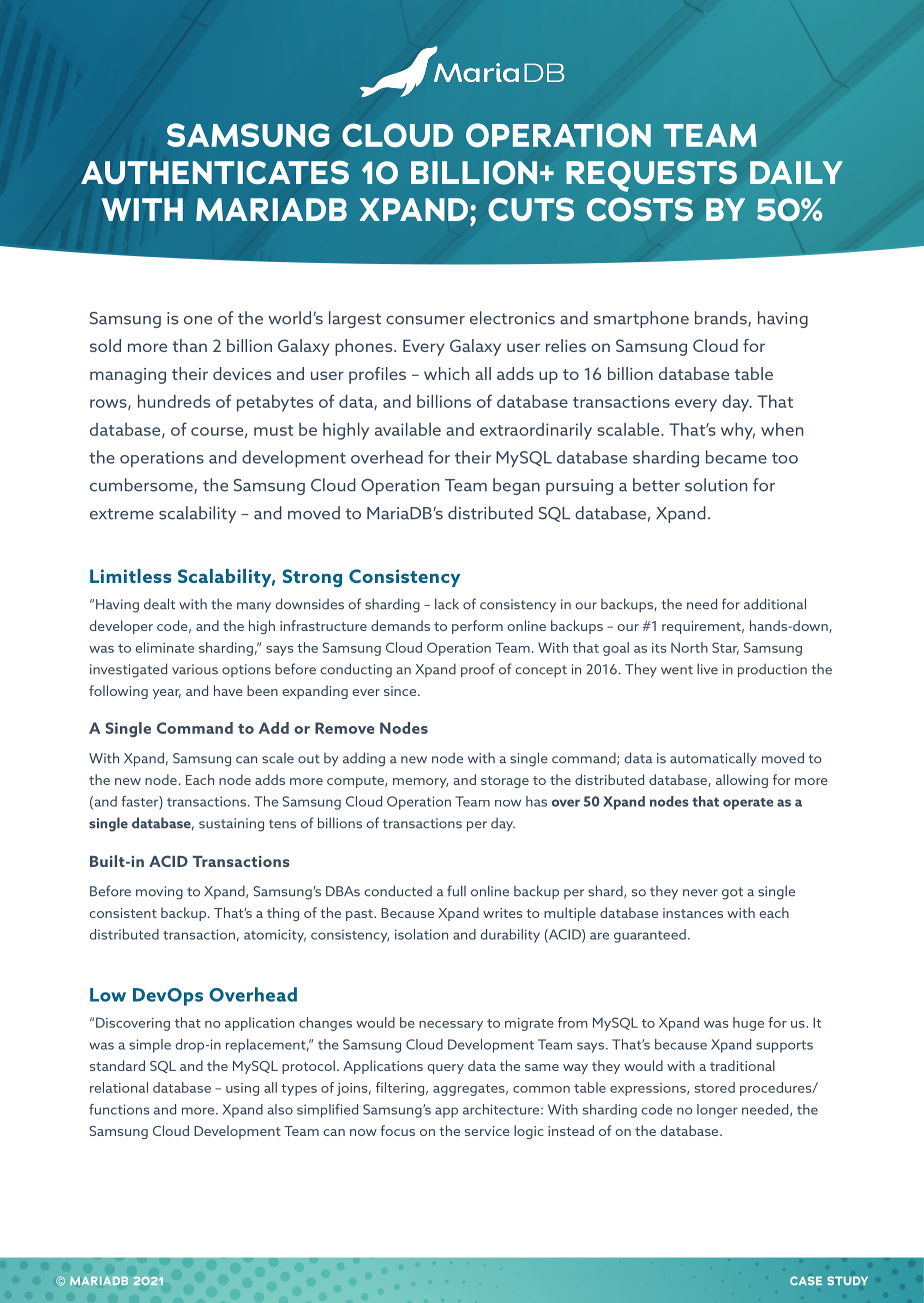 The height and width of the page is (1303, 924). Describe the element at coordinates (478, 670) in the page. I see `proof` at that location.
